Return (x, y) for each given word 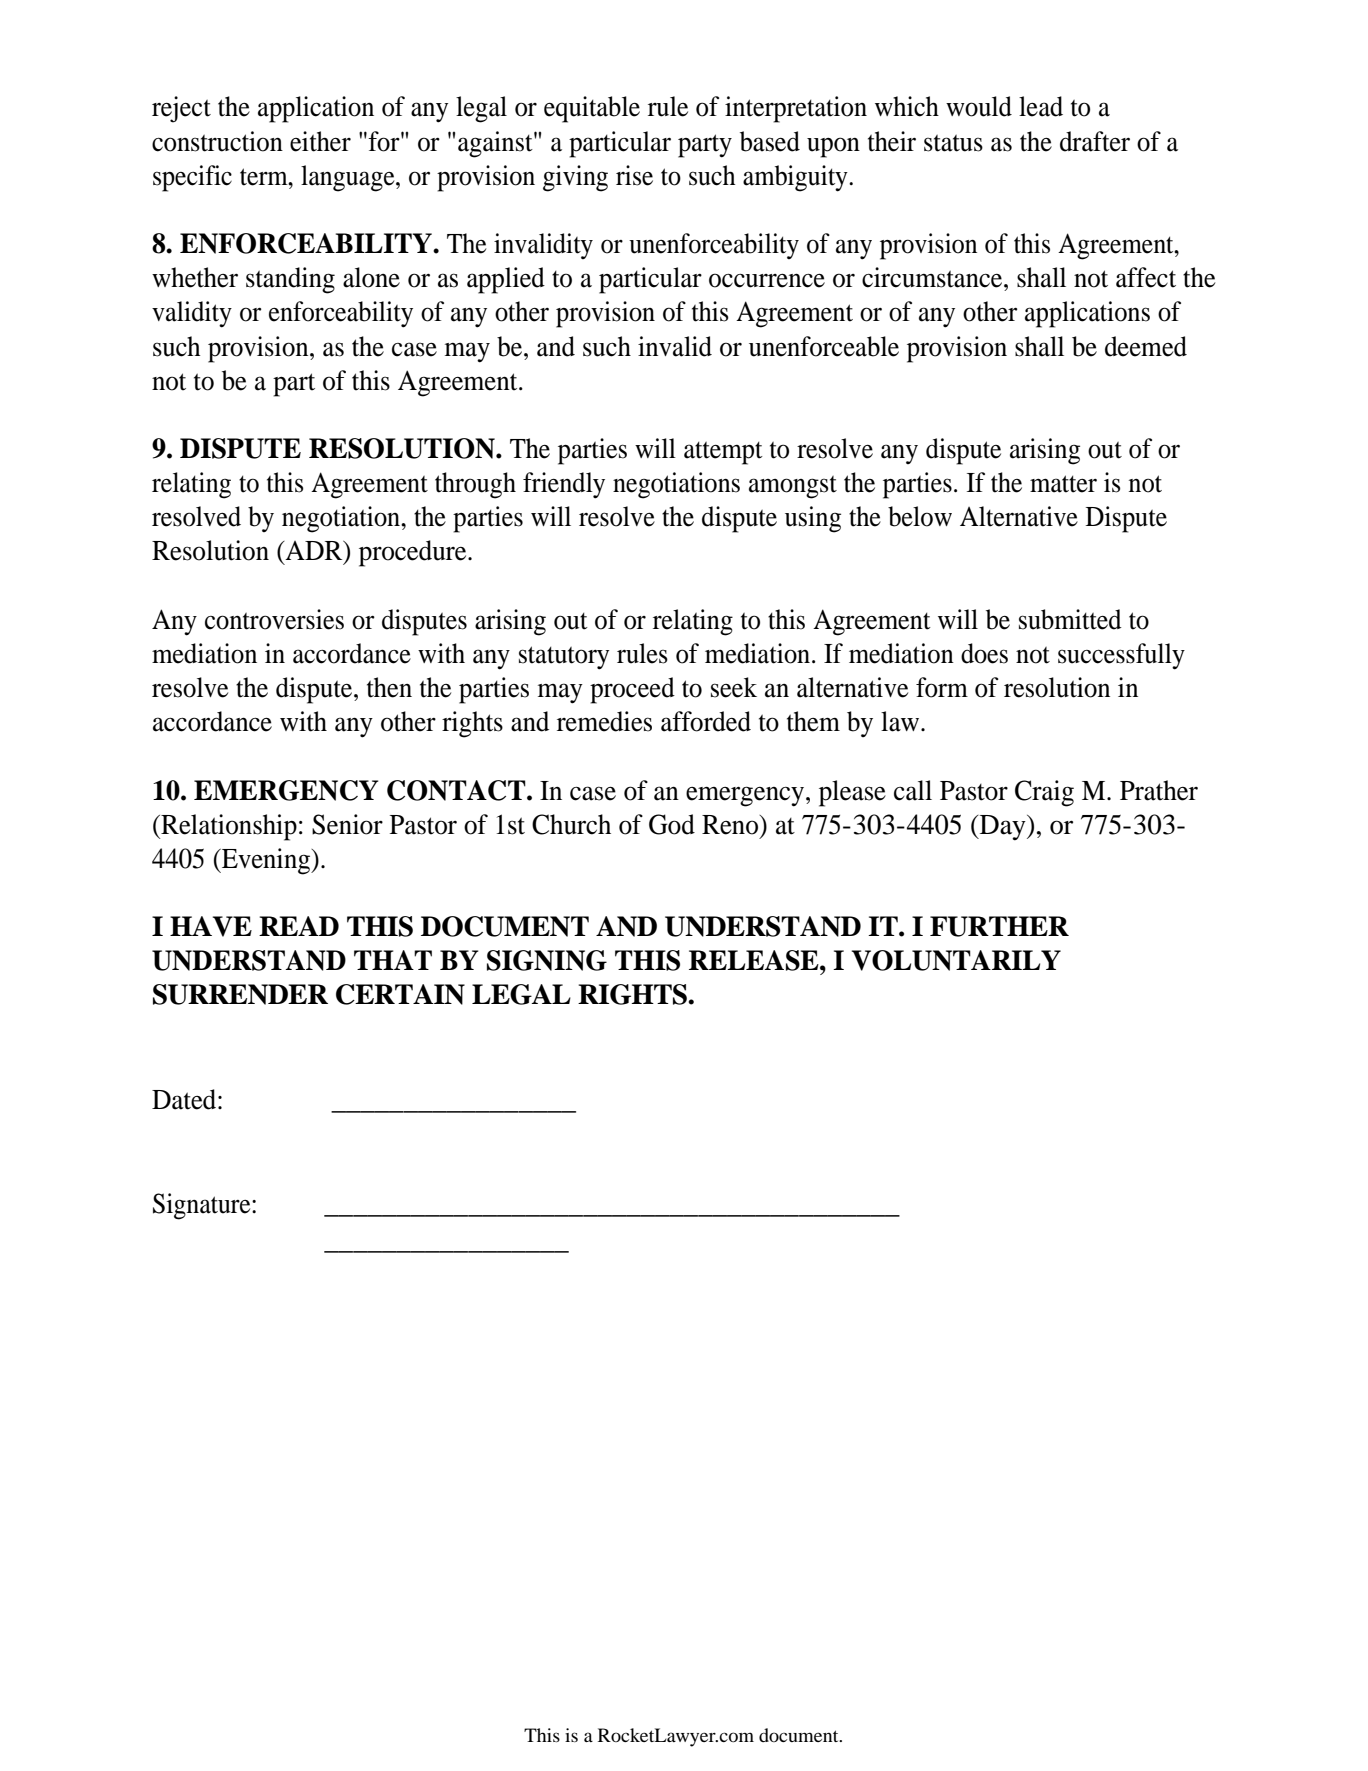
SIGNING (547, 960)
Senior (347, 824)
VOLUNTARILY (956, 960)
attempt (723, 453)
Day (1002, 828)
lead (1041, 106)
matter (1063, 484)
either (320, 141)
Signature (203, 1206)
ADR (314, 552)
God (672, 824)
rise (634, 175)
